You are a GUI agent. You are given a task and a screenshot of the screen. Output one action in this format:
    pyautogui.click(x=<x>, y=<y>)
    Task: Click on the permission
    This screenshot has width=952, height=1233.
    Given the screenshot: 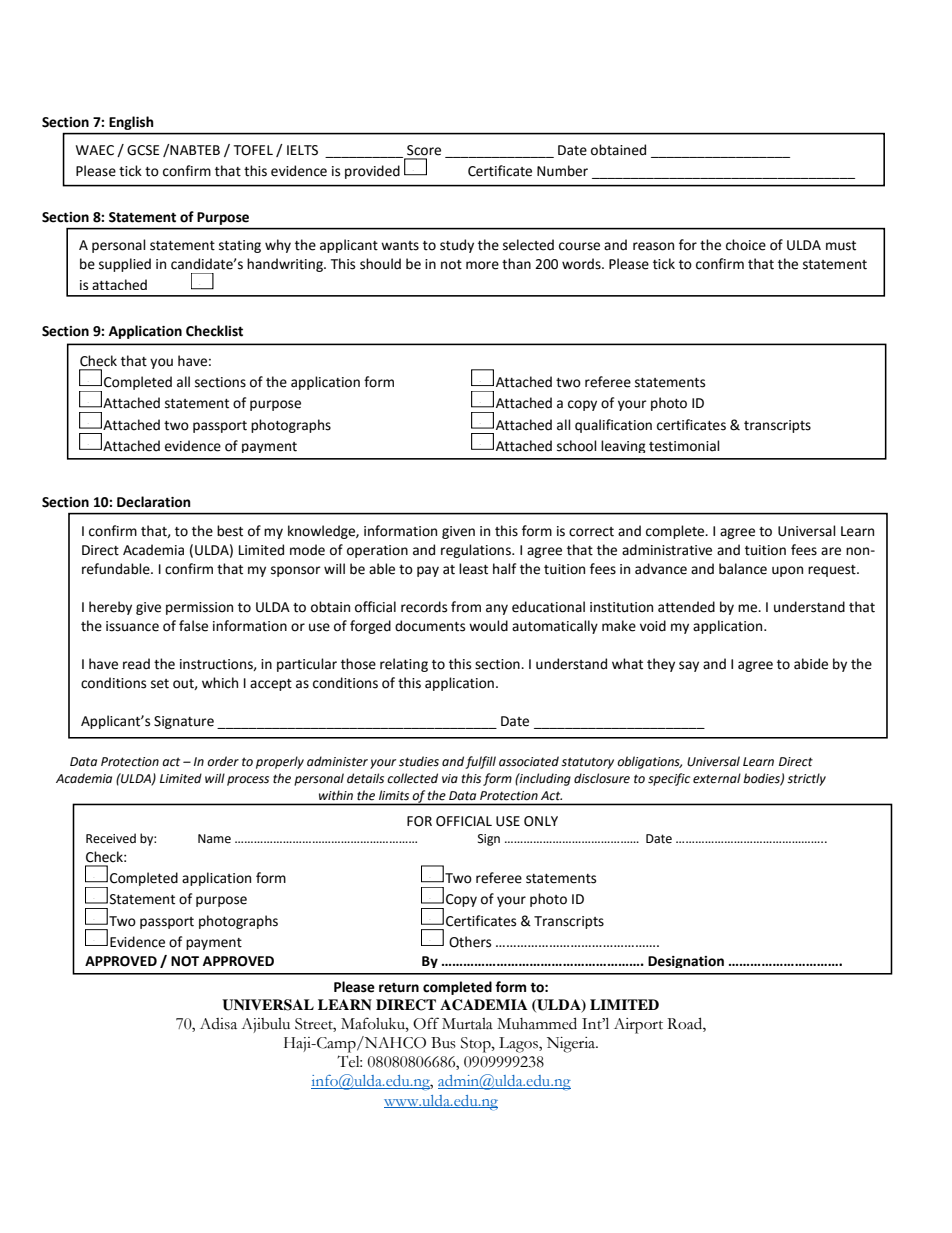 What is the action you would take?
    pyautogui.click(x=199, y=608)
